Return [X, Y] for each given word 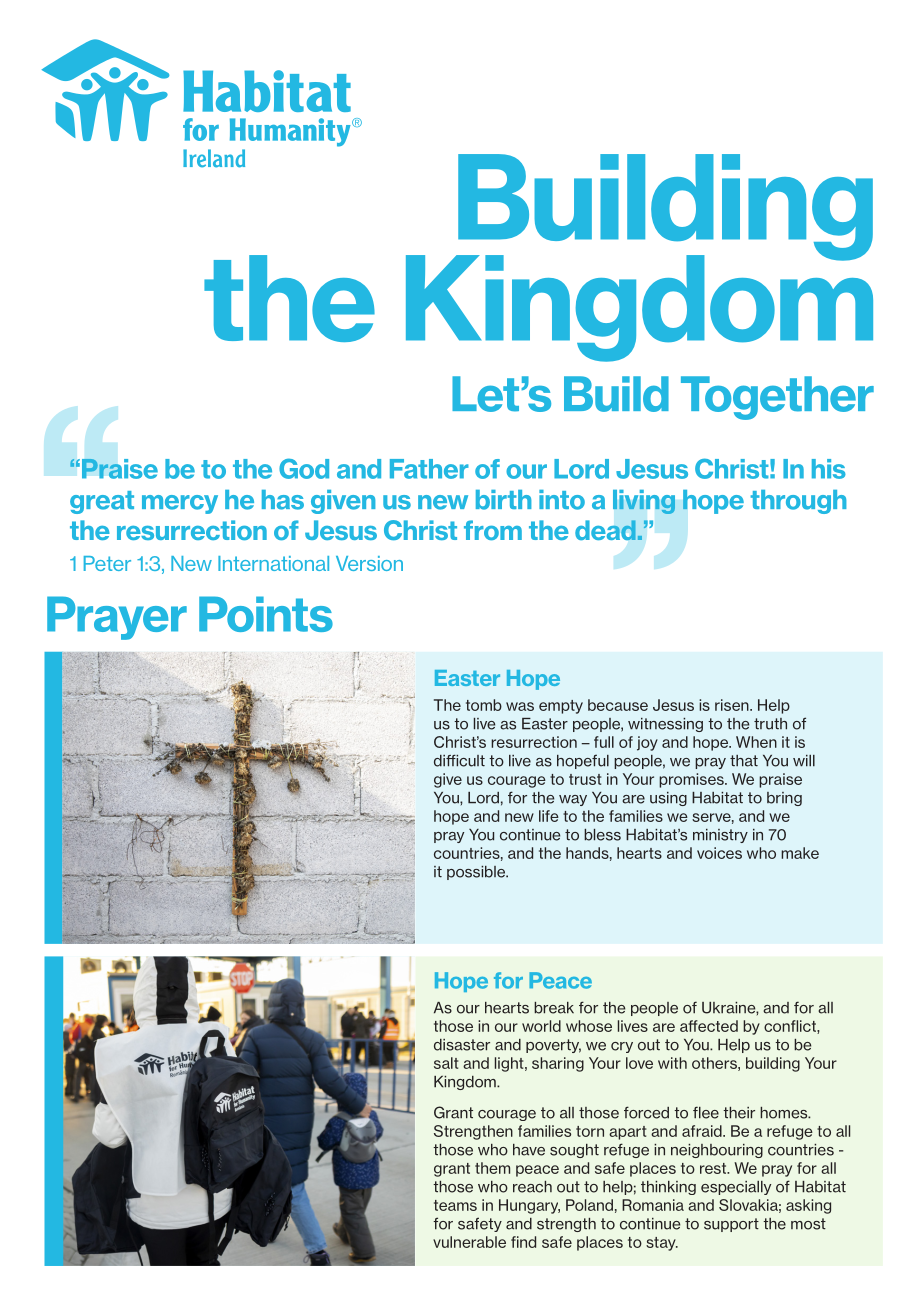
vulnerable [469, 1242]
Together [777, 398]
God [304, 468]
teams [455, 1205]
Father [429, 469]
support [731, 1225]
